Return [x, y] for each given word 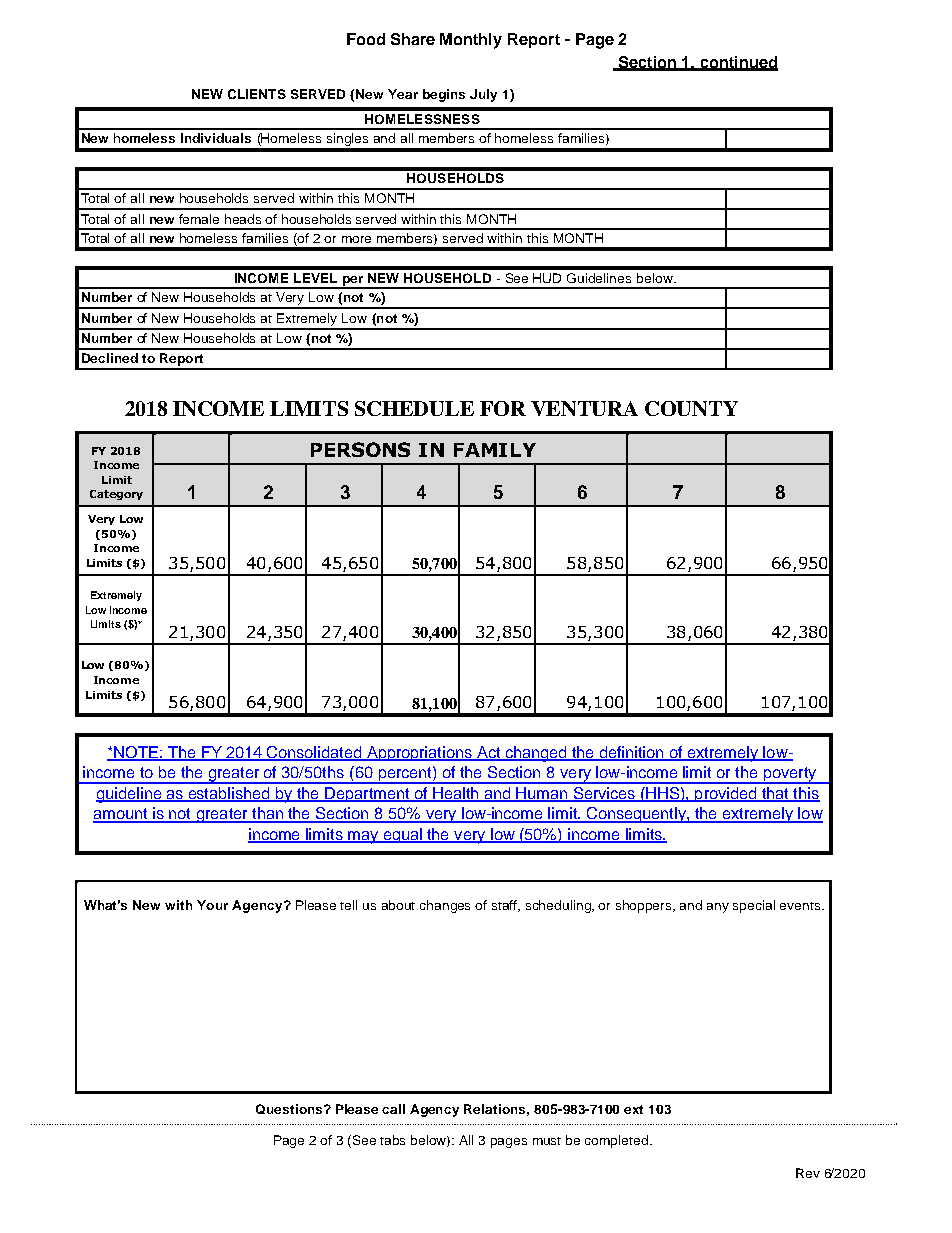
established [229, 794]
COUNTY [691, 408]
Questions [290, 1109]
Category [116, 495]
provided [726, 794]
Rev [808, 1173]
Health [456, 794]
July [483, 95]
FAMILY [495, 450]
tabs [392, 1140]
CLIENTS [257, 94]
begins [444, 95]
